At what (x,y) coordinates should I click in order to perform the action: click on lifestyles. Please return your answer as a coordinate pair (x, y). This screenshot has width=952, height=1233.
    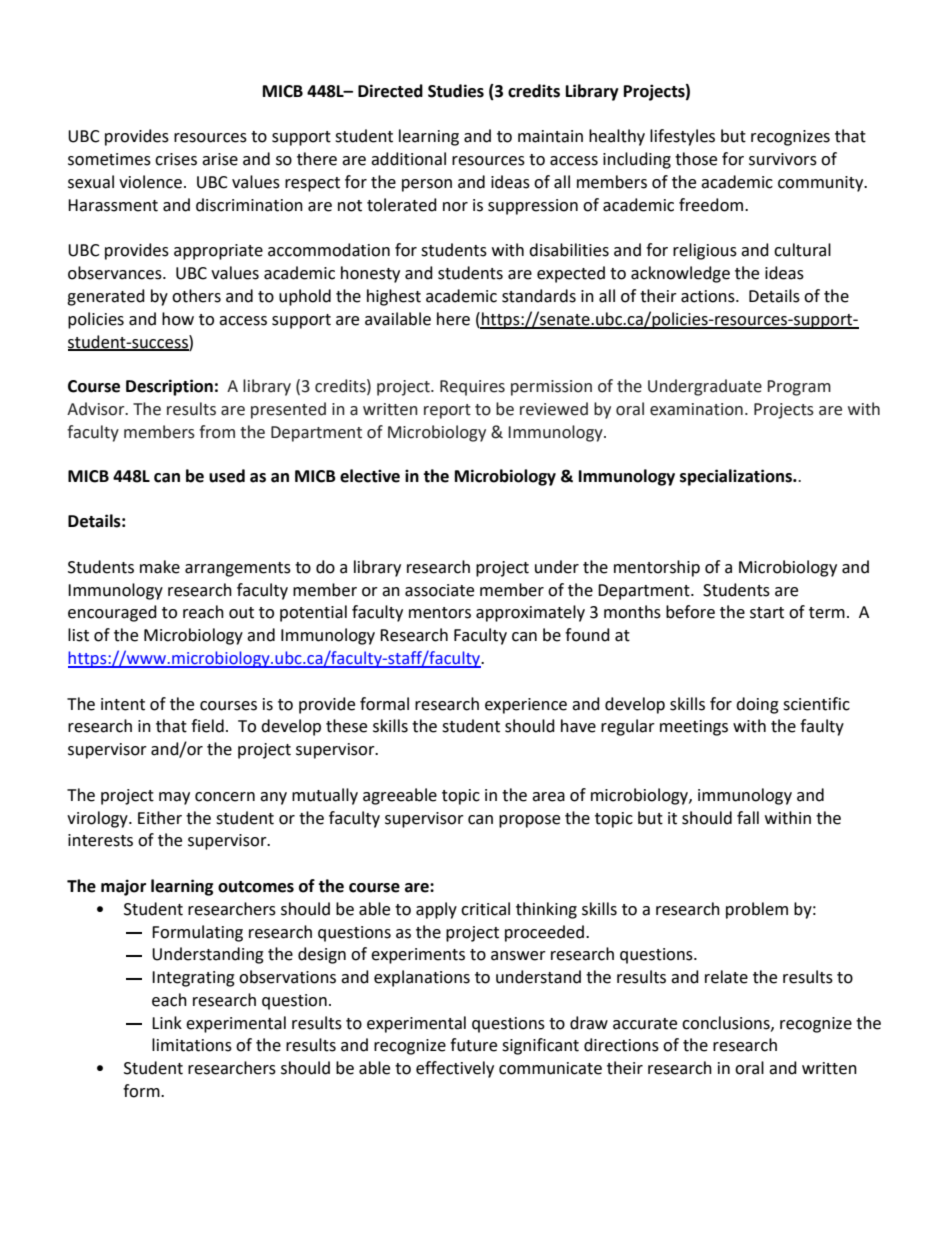
    Looking at the image, I should click on (682, 137).
